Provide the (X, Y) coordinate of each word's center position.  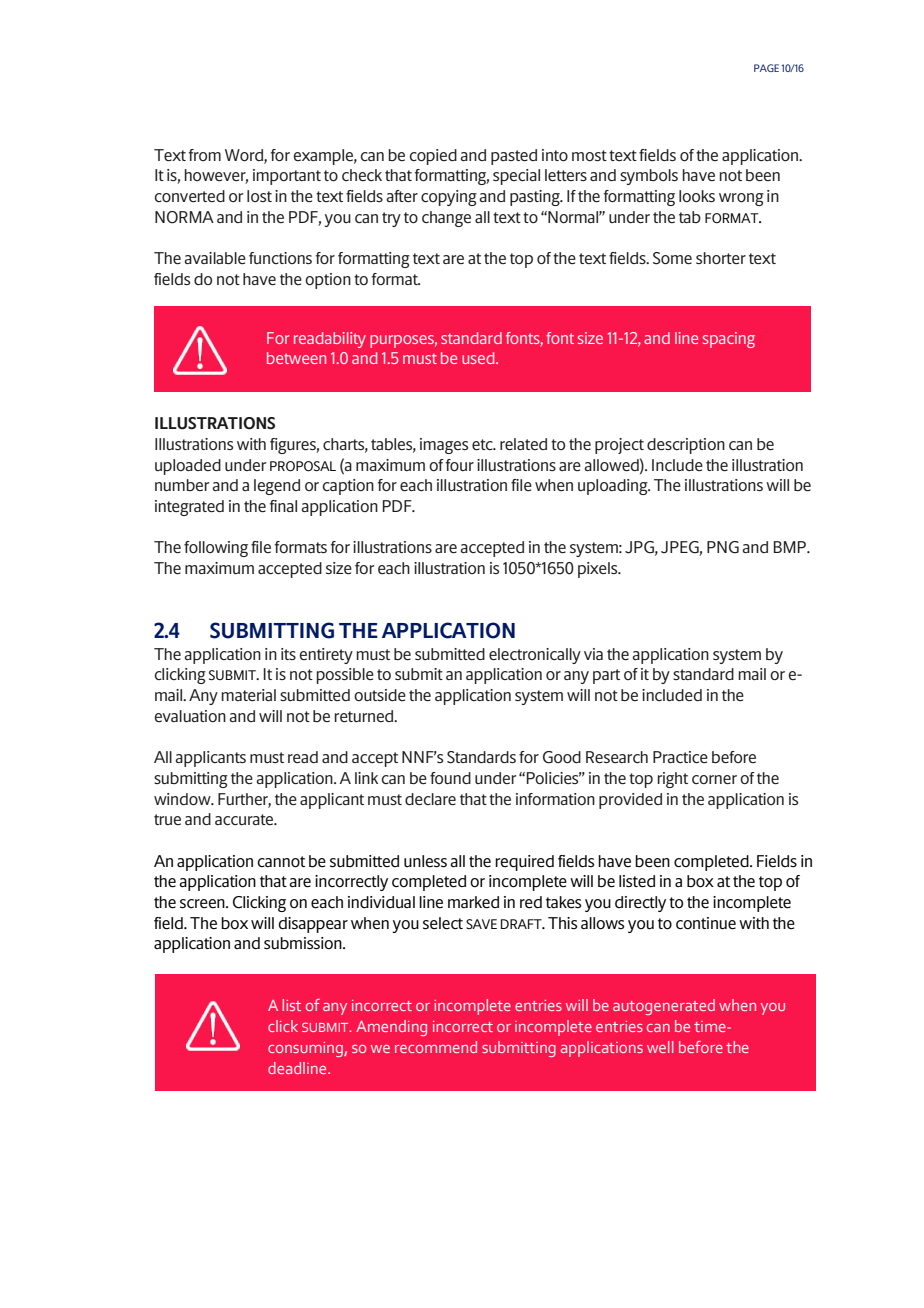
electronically (535, 656)
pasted (514, 157)
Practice (680, 757)
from (205, 155)
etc (483, 444)
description (686, 446)
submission (304, 943)
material (249, 695)
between (296, 358)
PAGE (766, 68)
